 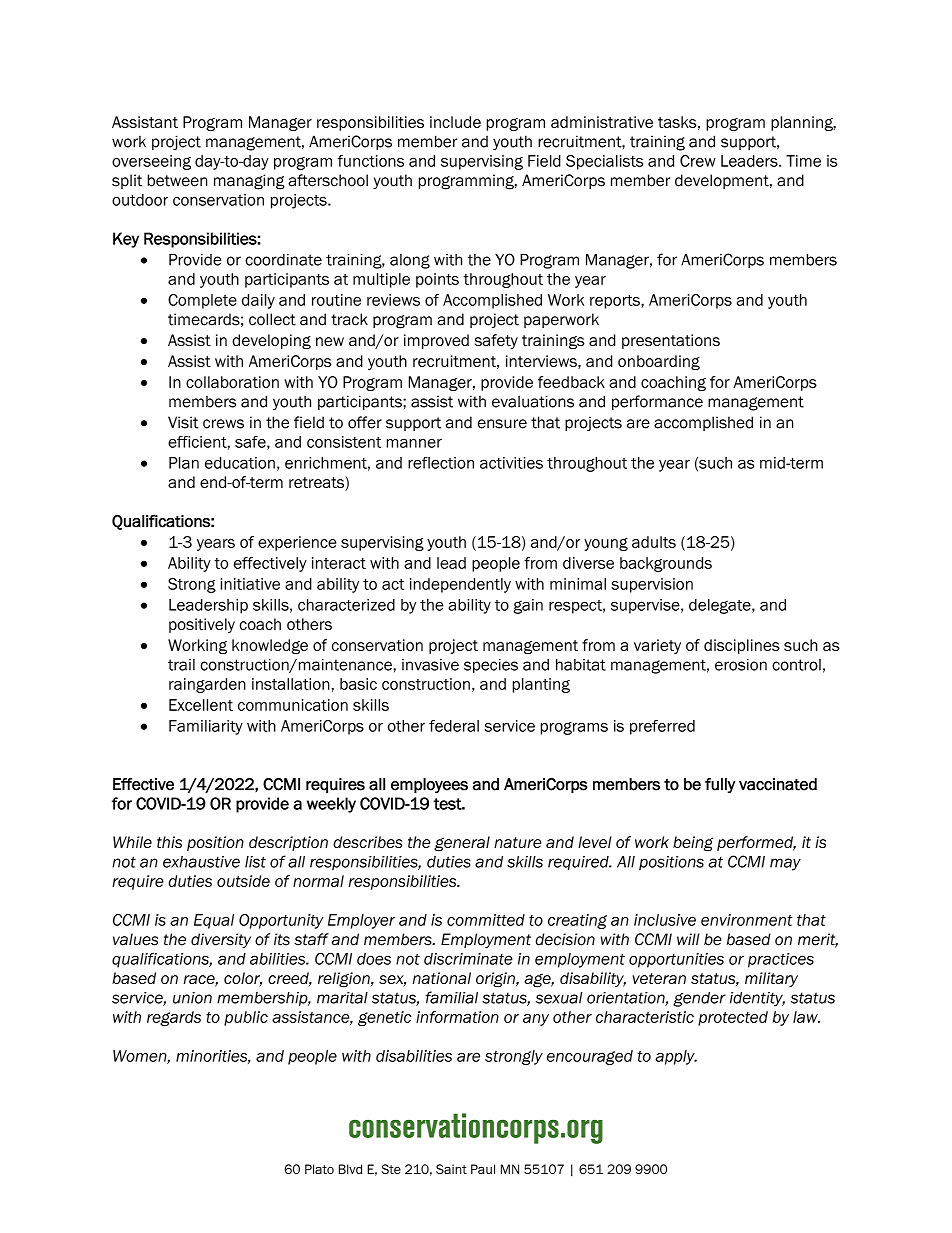 I want to click on disciplines, so click(x=742, y=646).
